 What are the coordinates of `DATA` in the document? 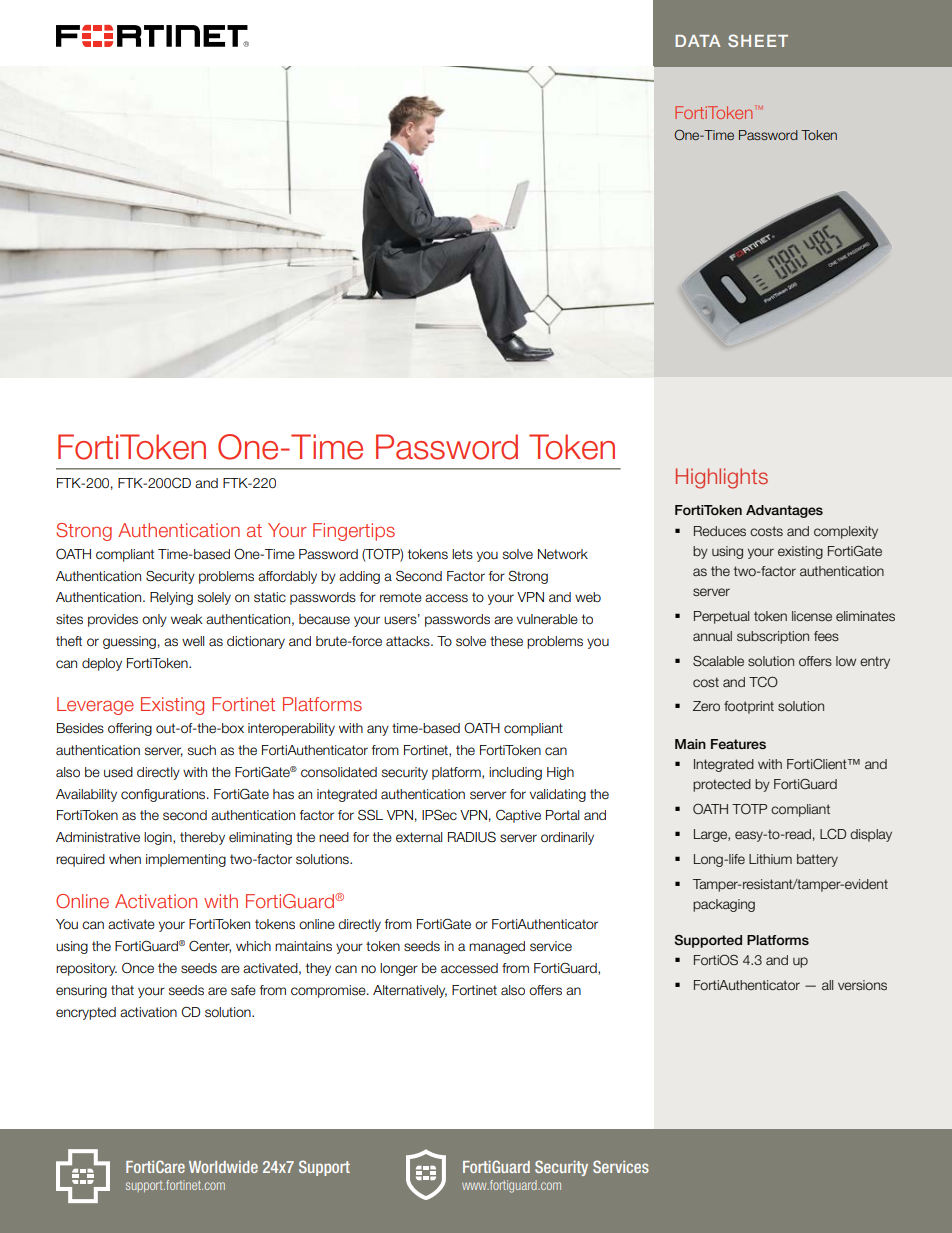 It's located at (698, 41).
